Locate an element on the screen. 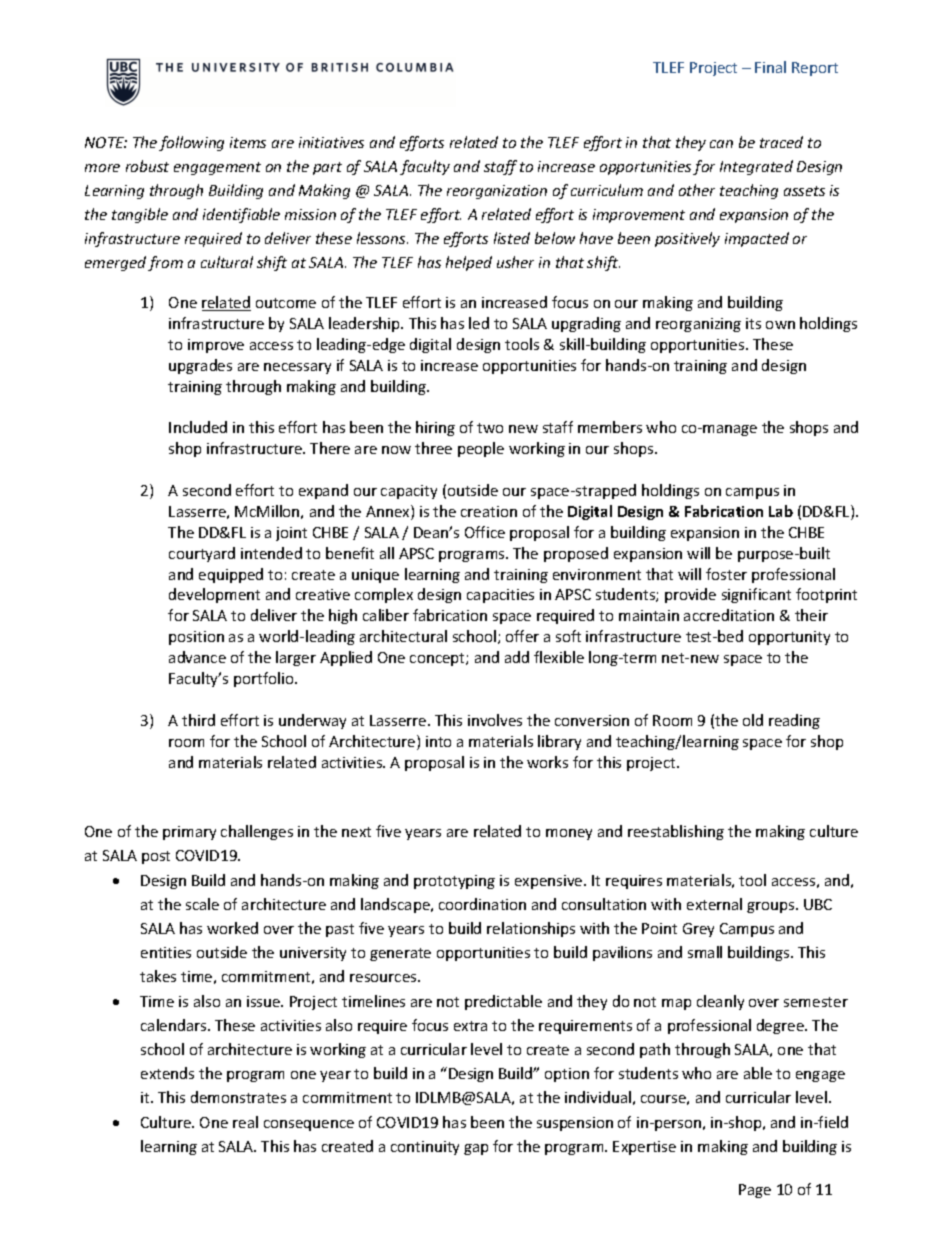 The image size is (952, 1233). reorganization is located at coordinates (497, 192).
